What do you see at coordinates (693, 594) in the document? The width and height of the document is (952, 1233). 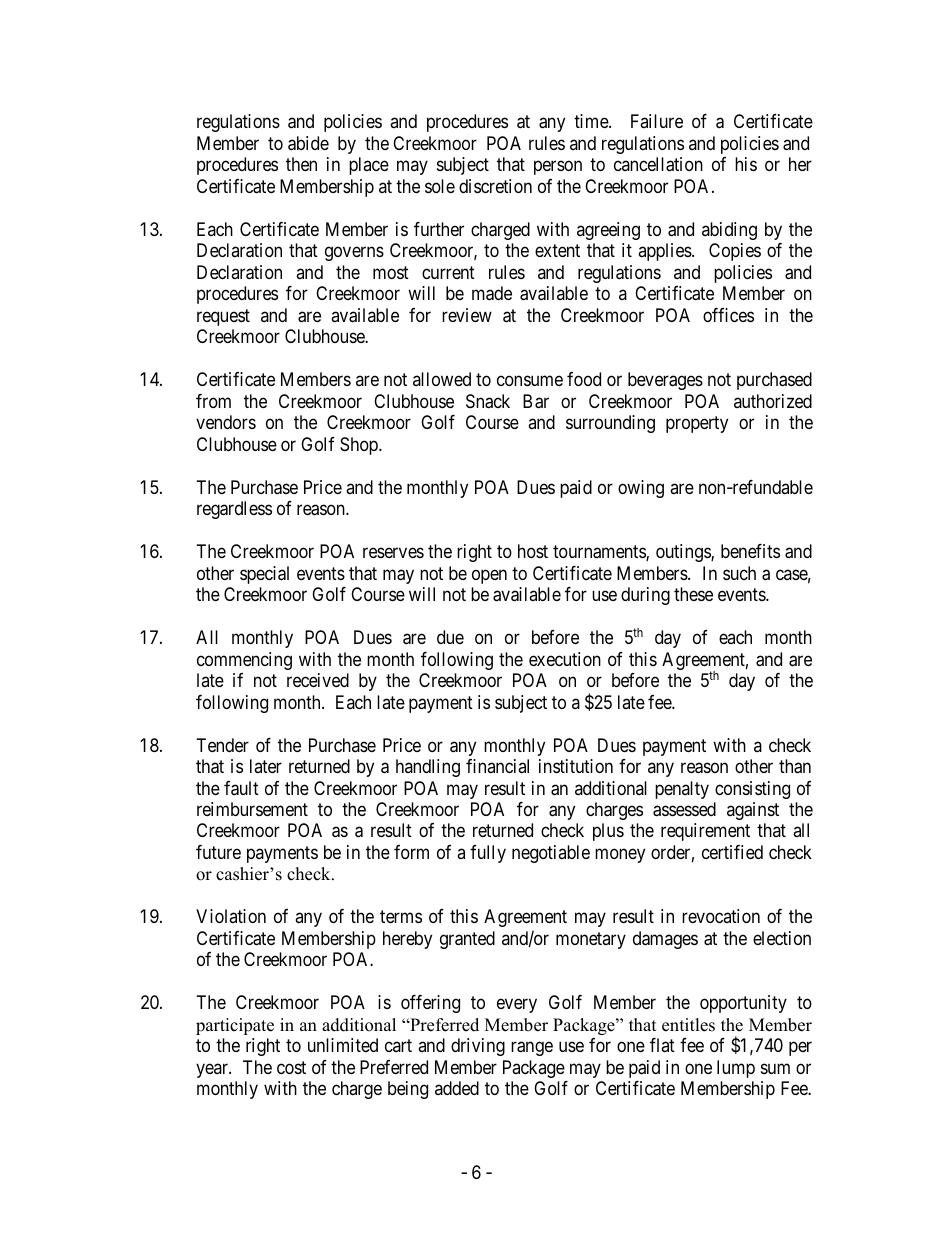 I see `these` at bounding box center [693, 594].
